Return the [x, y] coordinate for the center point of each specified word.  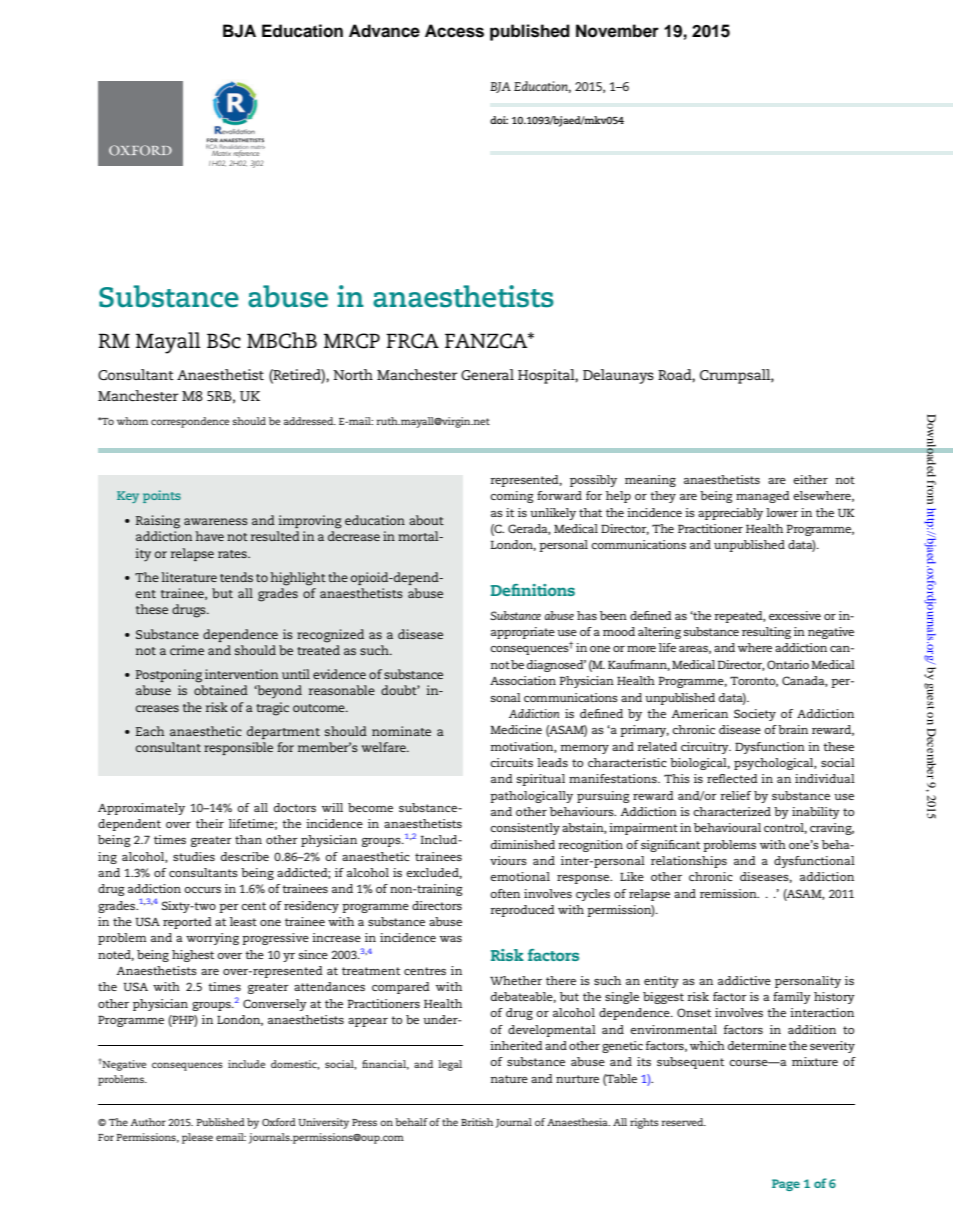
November [617, 31]
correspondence [190, 422]
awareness [216, 521]
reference [246, 154]
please [197, 1138]
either [810, 479]
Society [755, 715]
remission [729, 893]
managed [763, 497]
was [451, 939]
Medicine [516, 729]
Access [454, 31]
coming [512, 497]
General [487, 374]
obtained [221, 690]
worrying [212, 939]
